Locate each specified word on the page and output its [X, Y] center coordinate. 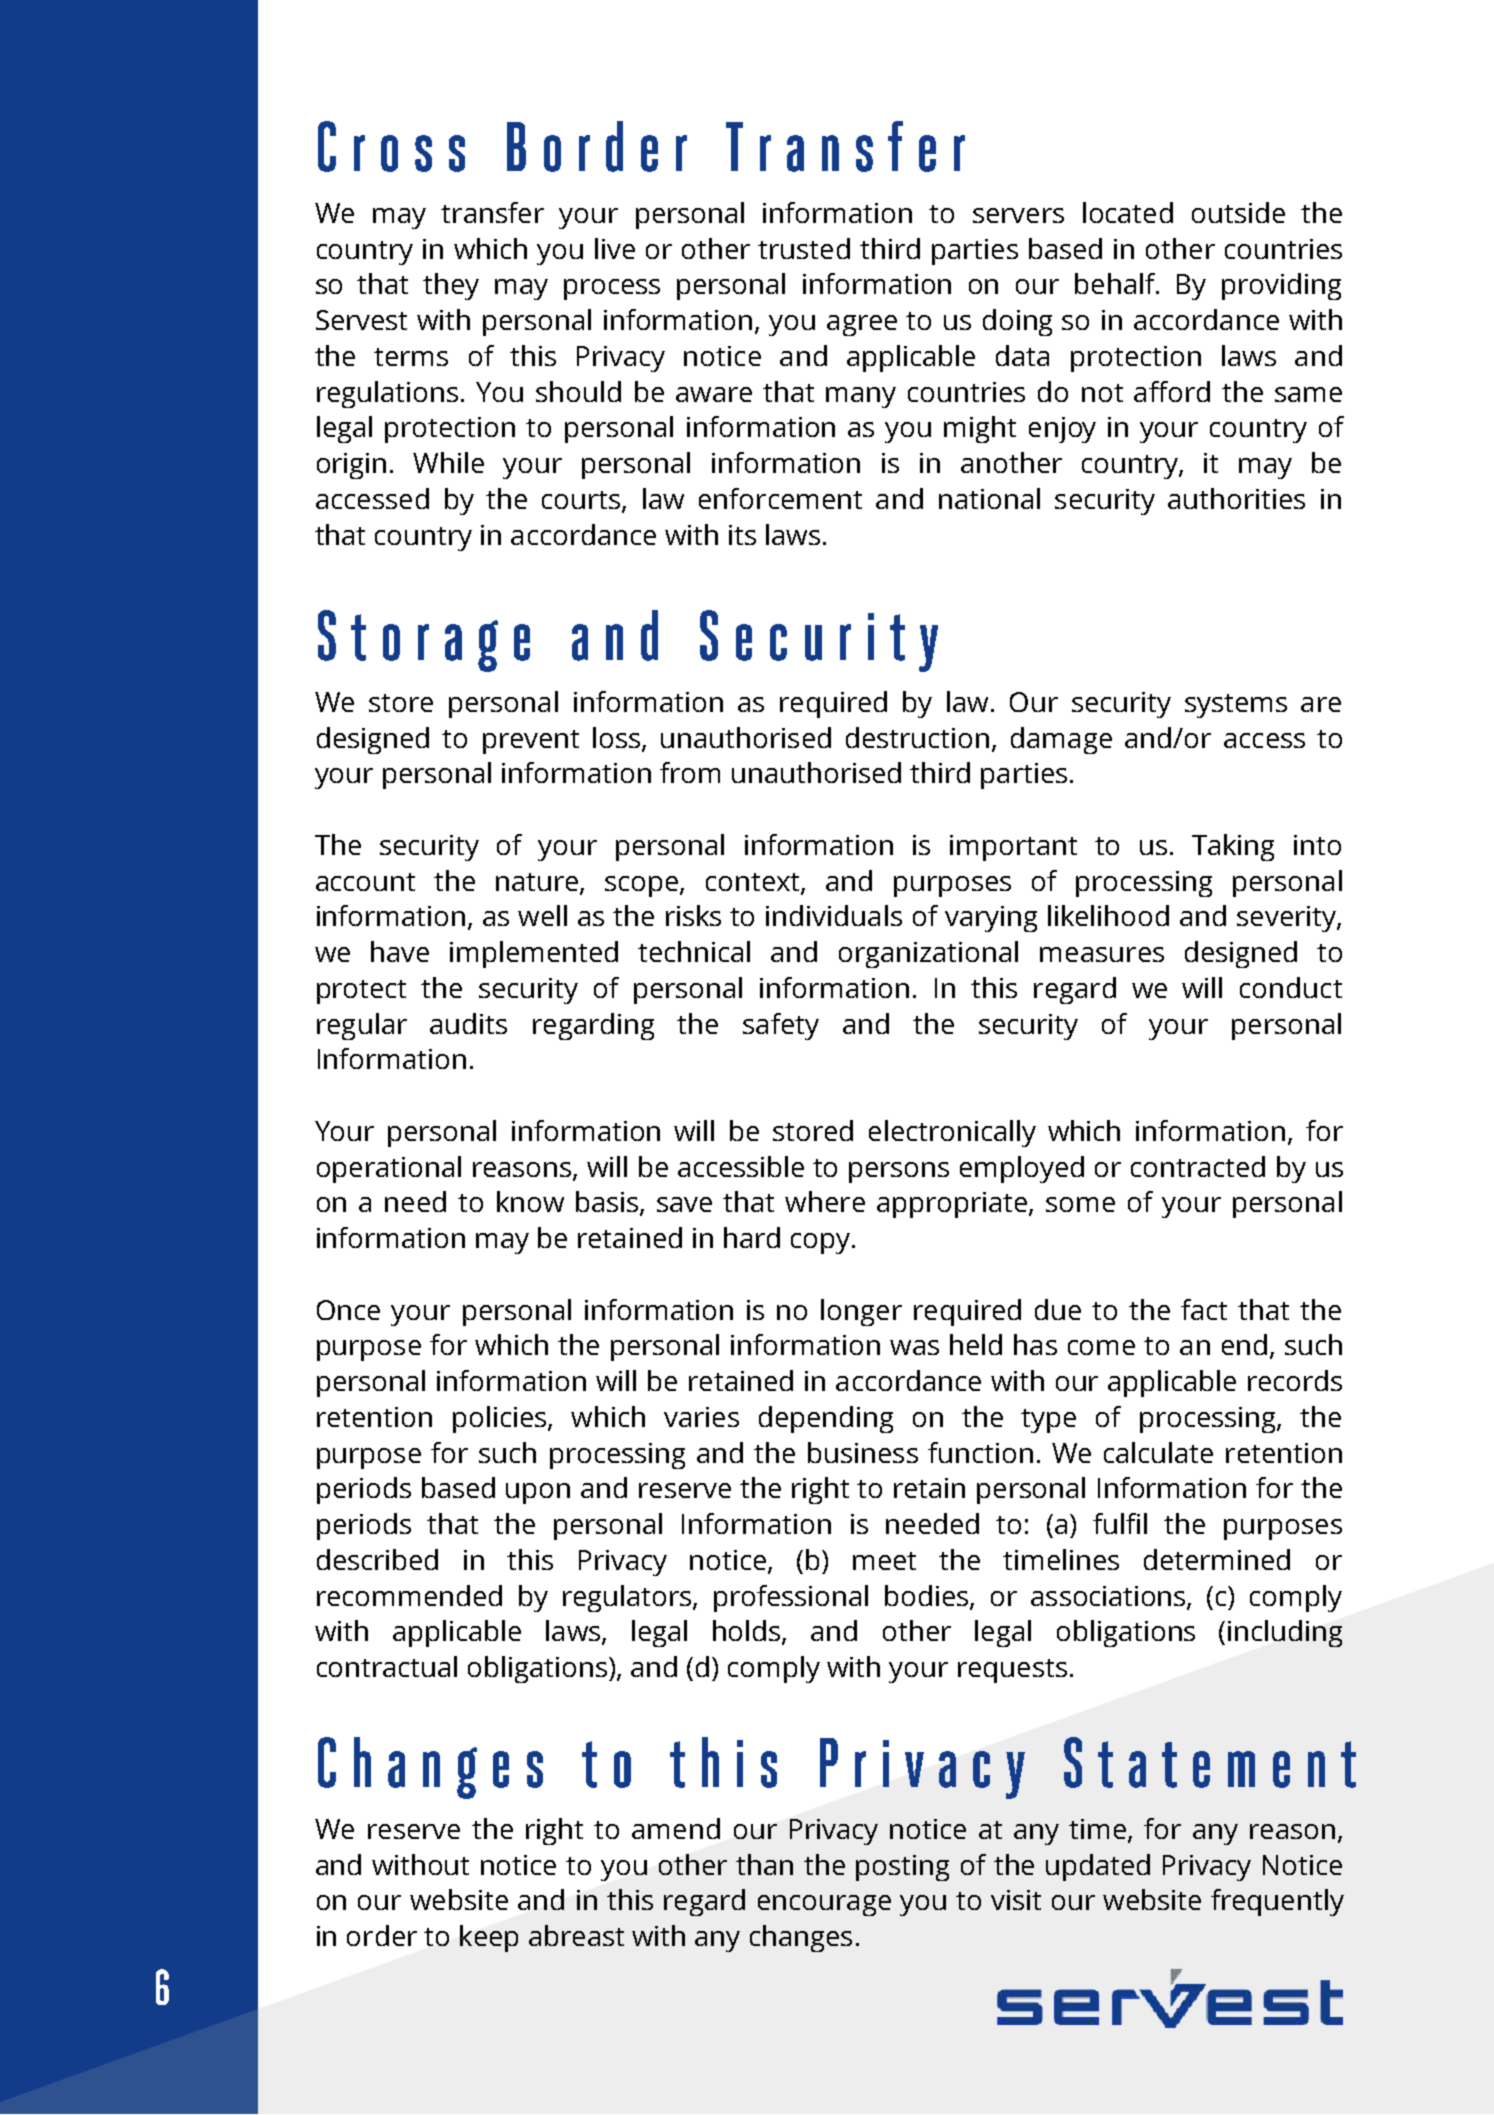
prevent [531, 742]
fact [1204, 1309]
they [451, 286]
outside [1238, 212]
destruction [917, 737]
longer [861, 1312]
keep [489, 1938]
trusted [804, 248]
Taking [1233, 847]
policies [501, 1419]
